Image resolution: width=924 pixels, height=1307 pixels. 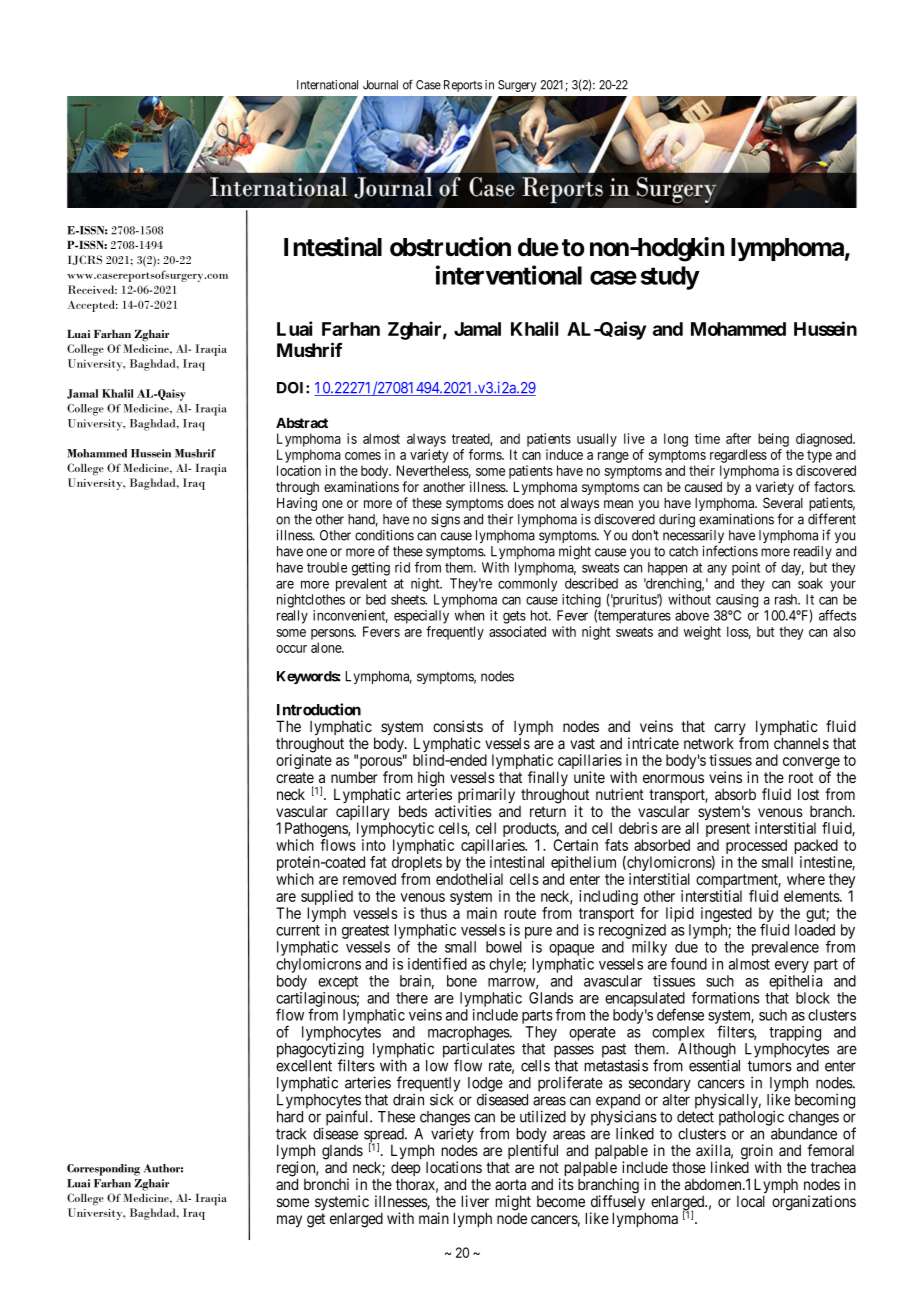 What do you see at coordinates (327, 85) in the document?
I see `International` at bounding box center [327, 85].
